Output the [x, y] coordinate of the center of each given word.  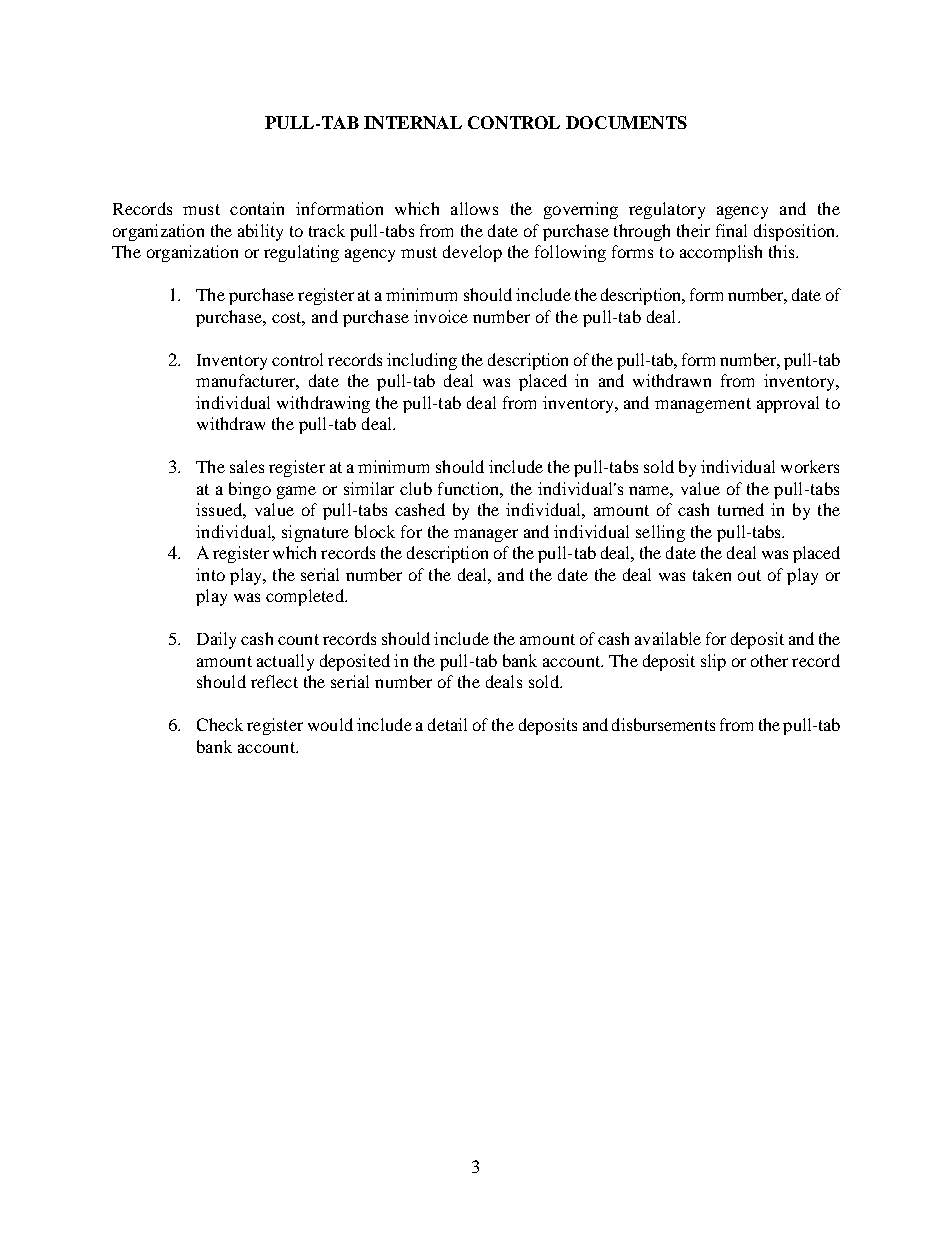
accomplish [721, 253]
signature [315, 533]
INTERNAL [413, 122]
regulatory [667, 210]
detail [447, 724]
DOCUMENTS [626, 122]
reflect [274, 681]
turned [741, 509]
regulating [301, 253]
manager [486, 535]
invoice [441, 316]
